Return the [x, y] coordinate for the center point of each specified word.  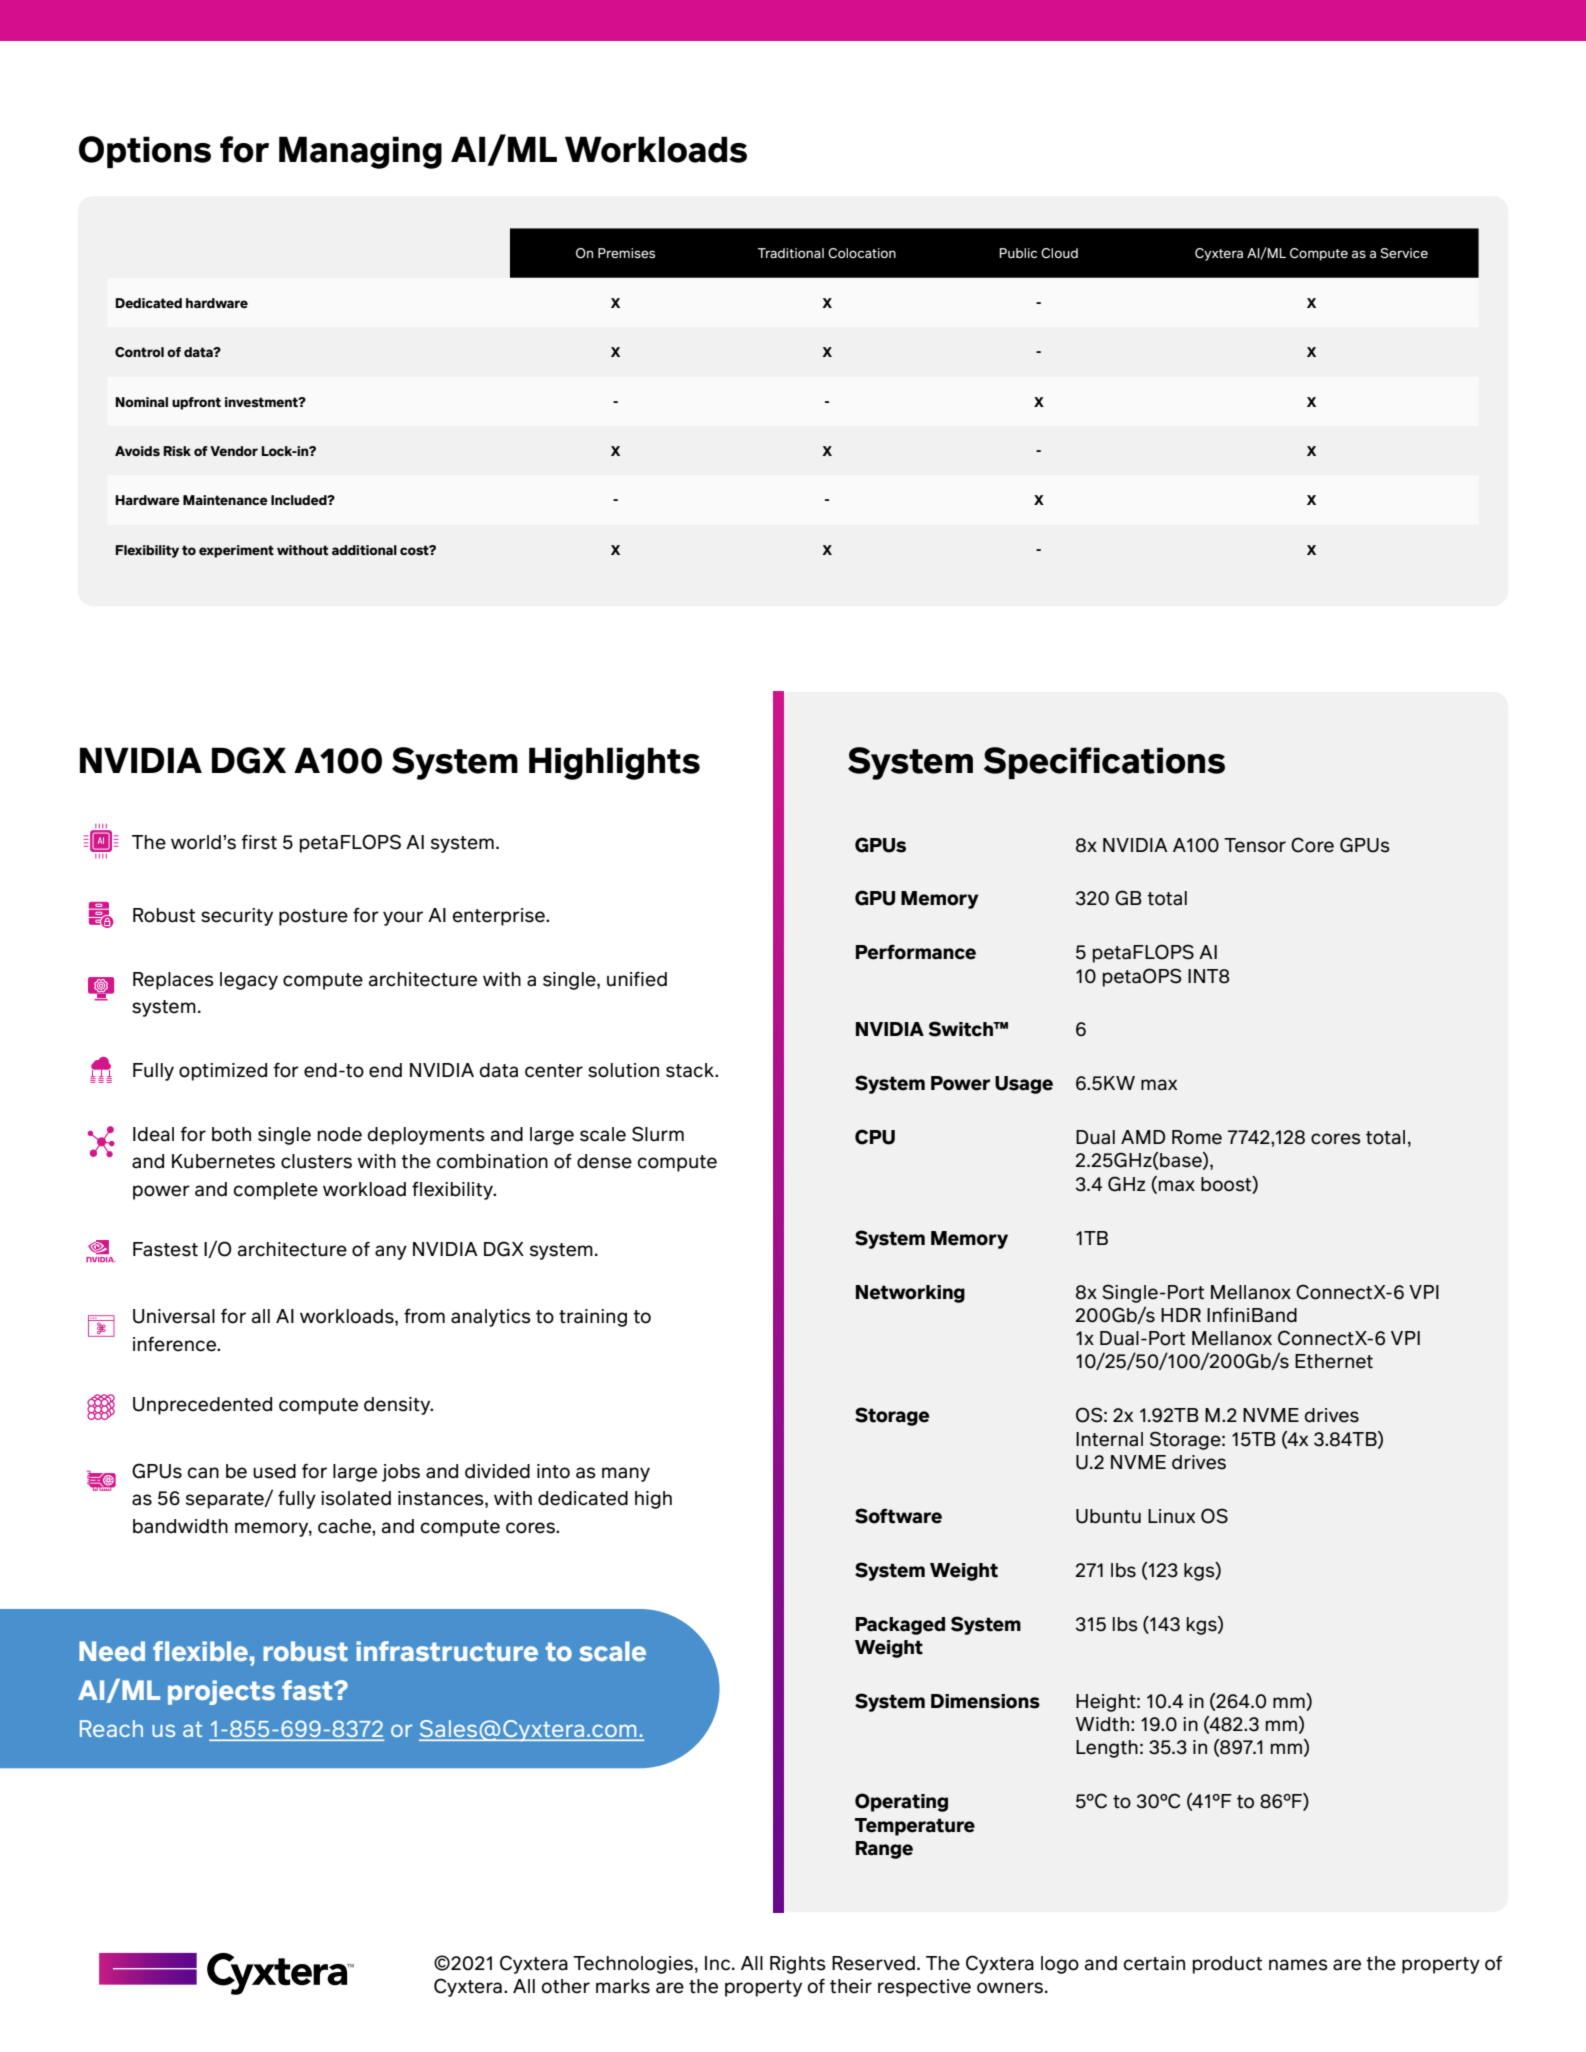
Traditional [791, 253]
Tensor [1255, 845]
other [566, 1986]
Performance [916, 952]
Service [1404, 253]
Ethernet [1334, 1361]
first [259, 842]
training [593, 1318]
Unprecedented [202, 1406]
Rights [798, 1965]
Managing [360, 152]
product [1227, 1965]
